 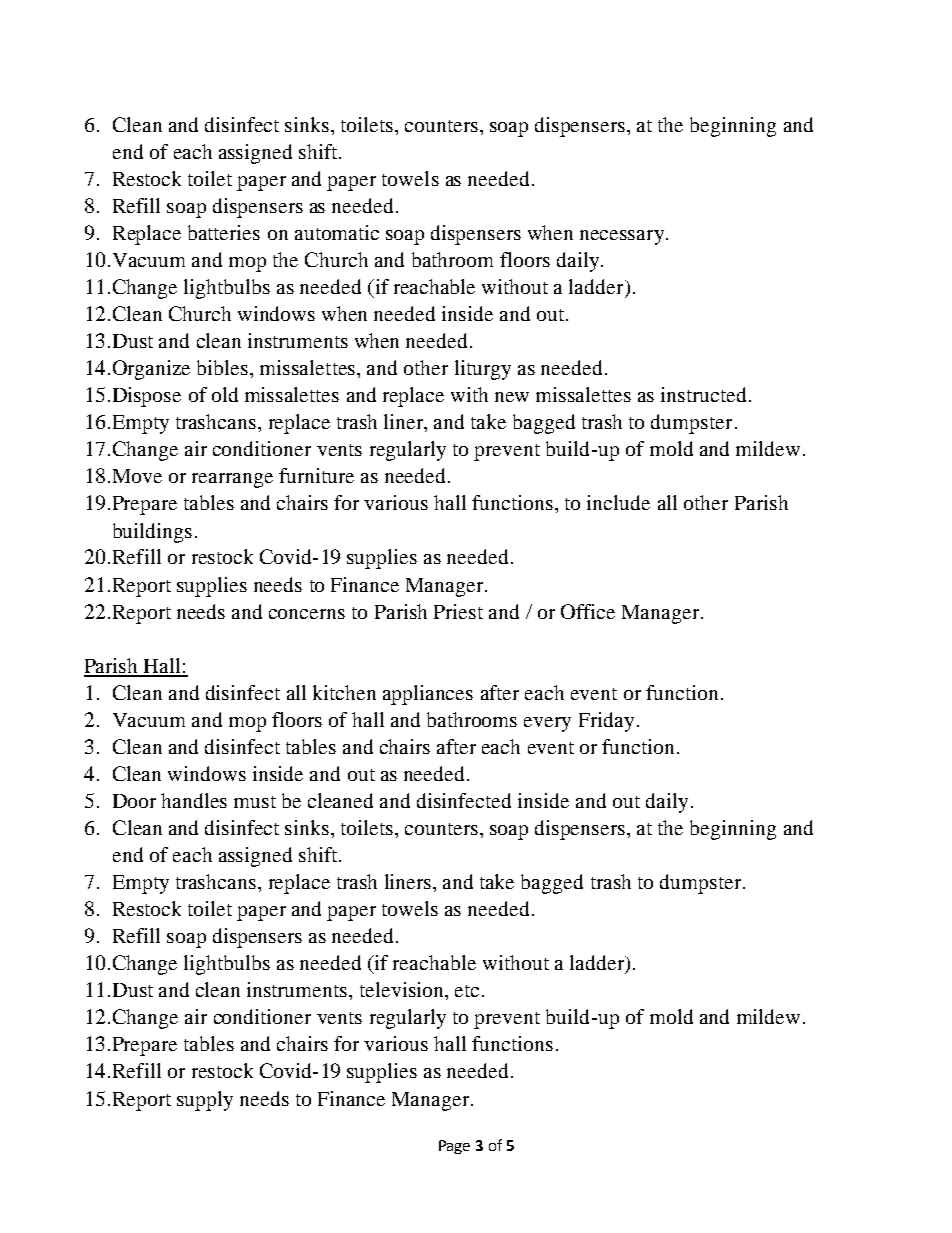 What do you see at coordinates (622, 237) in the page?
I see `necessary` at bounding box center [622, 237].
